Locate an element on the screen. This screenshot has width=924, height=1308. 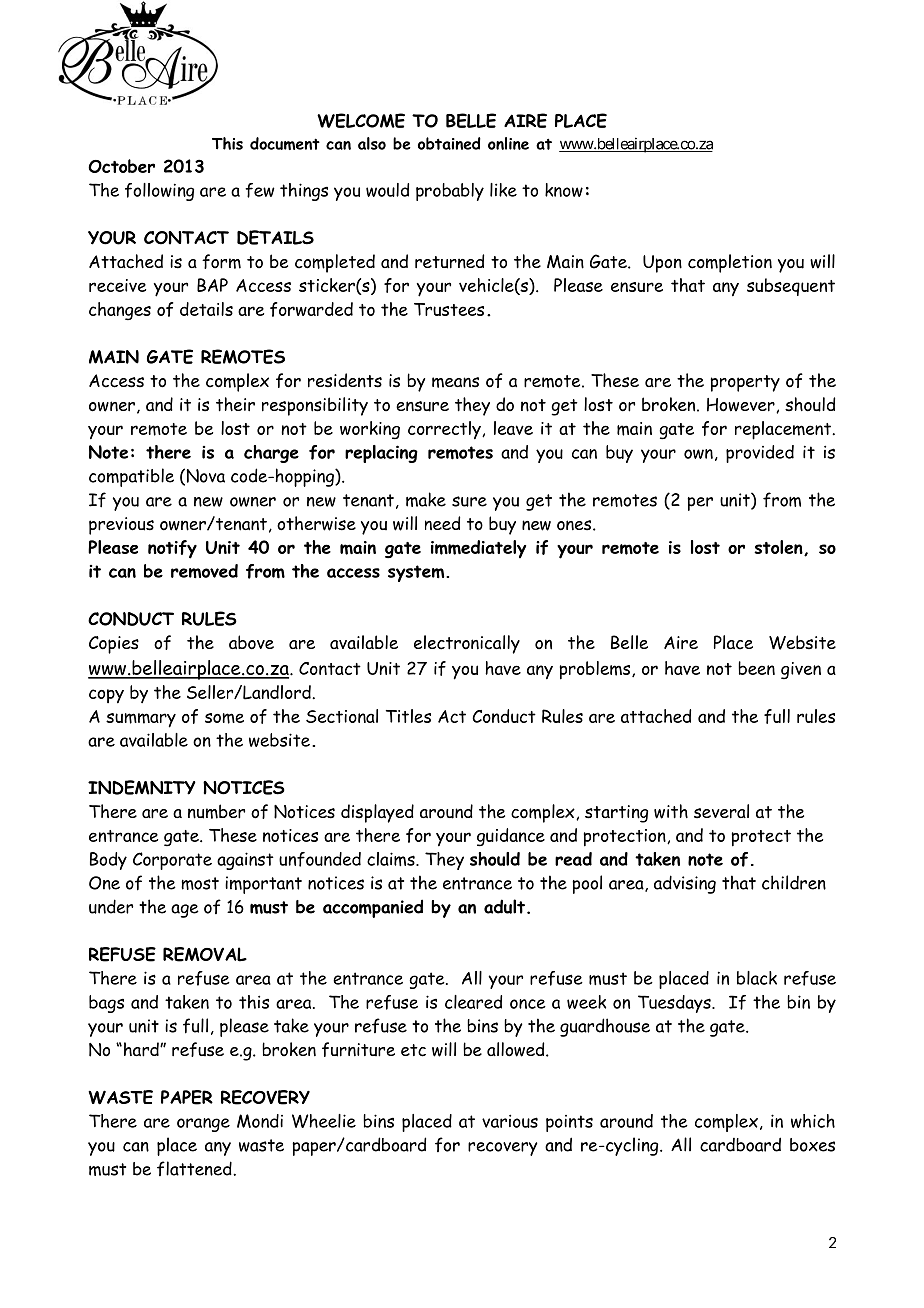
electronically is located at coordinates (467, 644).
